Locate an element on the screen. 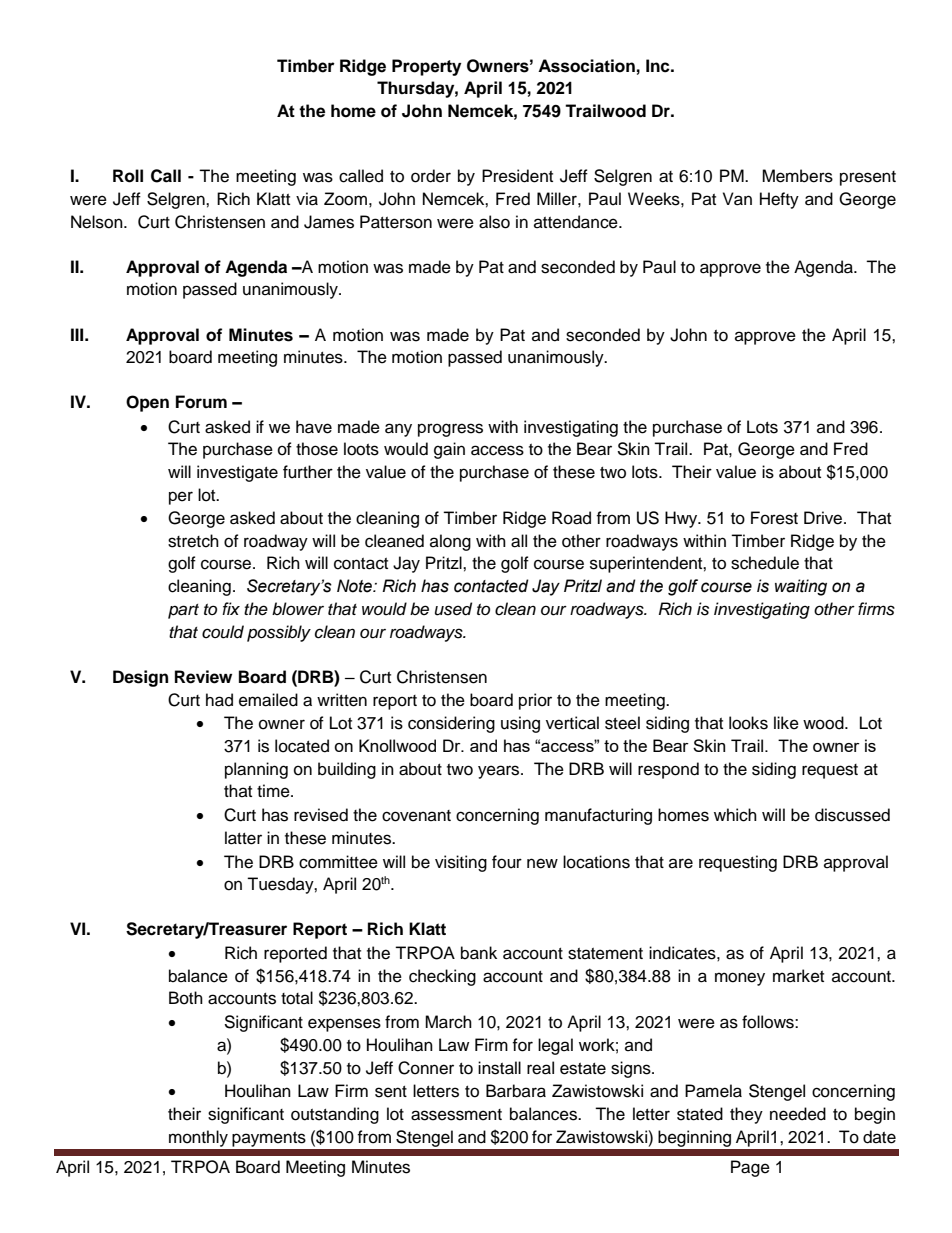 The width and height of the screenshot is (952, 1233). Roll is located at coordinates (128, 176).
